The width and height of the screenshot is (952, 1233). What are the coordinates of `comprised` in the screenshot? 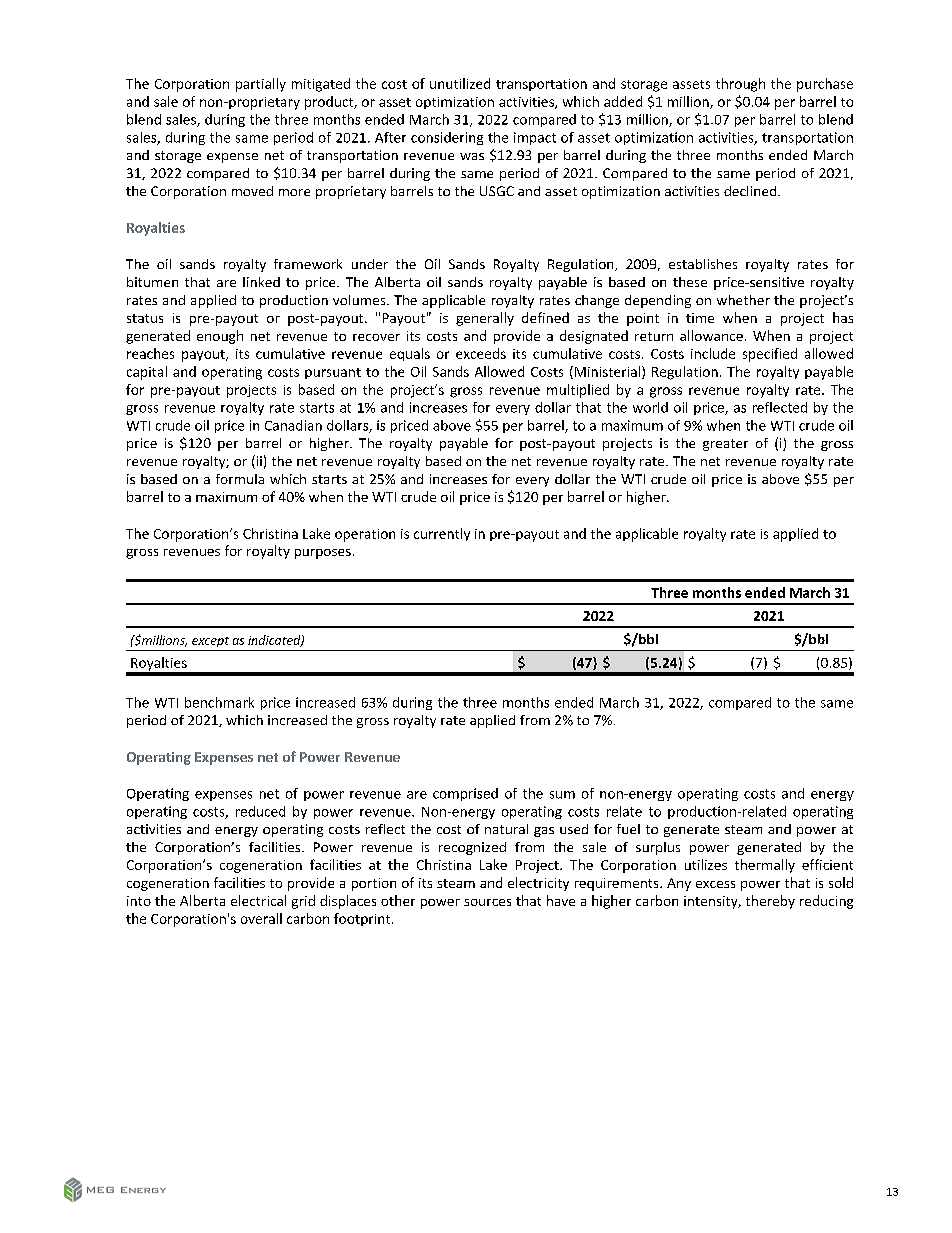 It's located at (465, 794).
